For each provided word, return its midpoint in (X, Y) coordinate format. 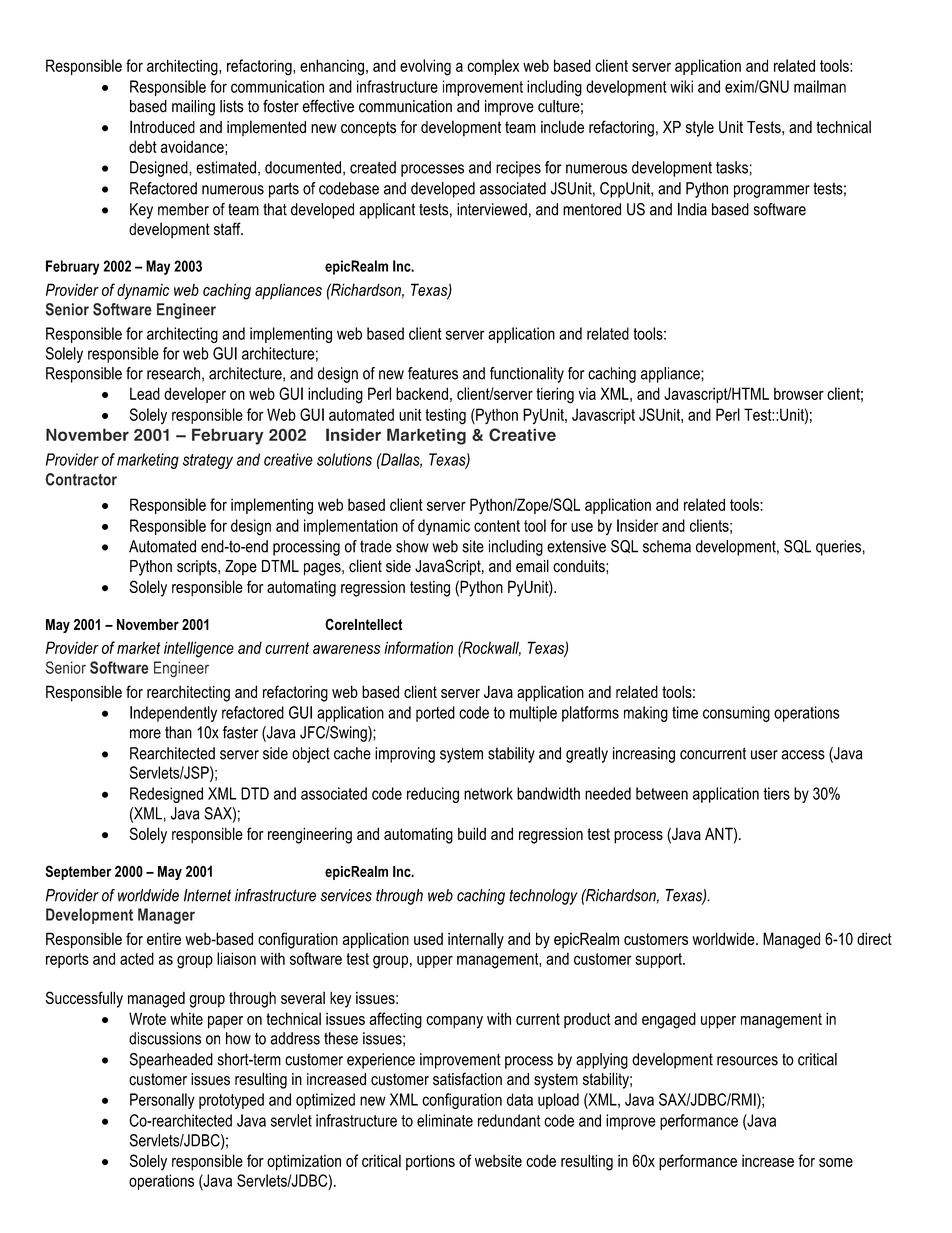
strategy (208, 461)
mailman (820, 86)
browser (799, 393)
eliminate (445, 1120)
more (145, 734)
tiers (776, 793)
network (488, 793)
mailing (193, 108)
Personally (162, 1101)
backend (422, 393)
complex (493, 67)
